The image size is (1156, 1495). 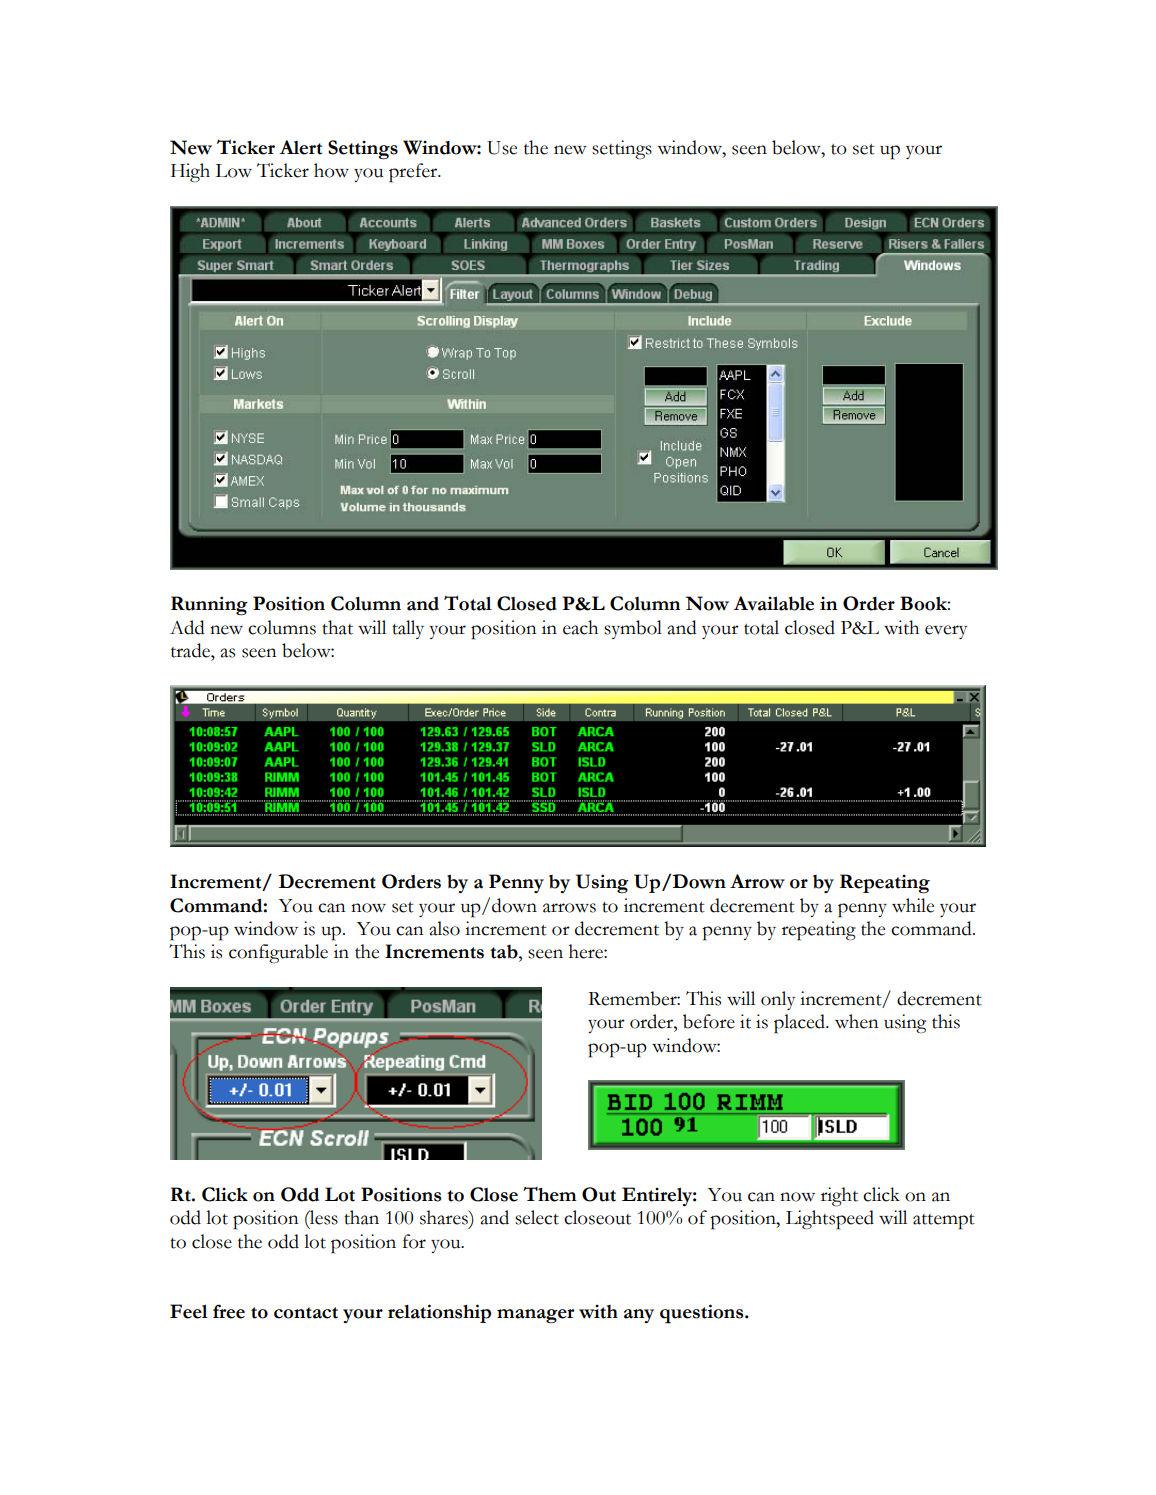 What do you see at coordinates (414, 173) in the screenshot?
I see `prefer` at bounding box center [414, 173].
